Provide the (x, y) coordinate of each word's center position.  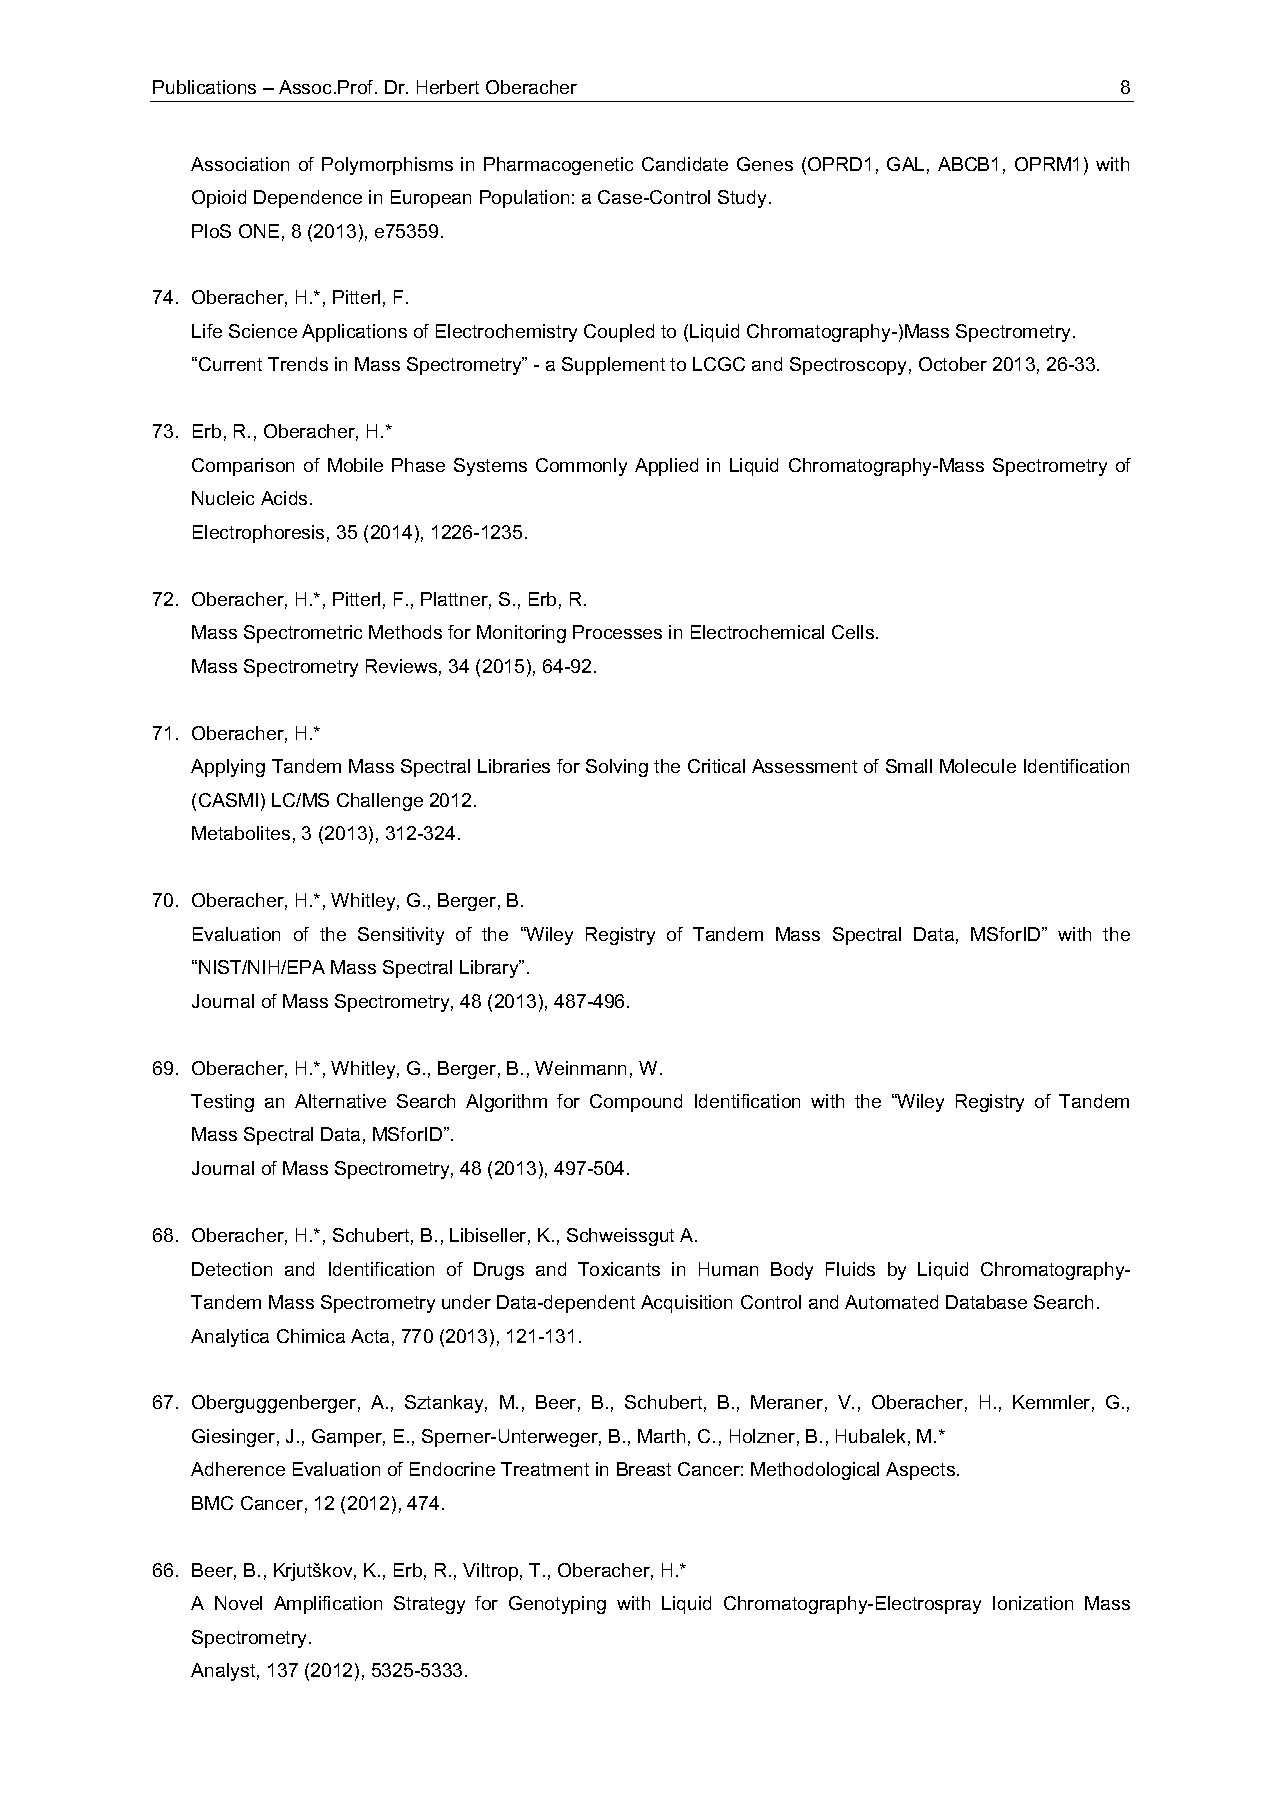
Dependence (308, 199)
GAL (905, 164)
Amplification (328, 1605)
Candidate (685, 164)
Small (909, 766)
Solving (617, 768)
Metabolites (241, 833)
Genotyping (557, 1605)
